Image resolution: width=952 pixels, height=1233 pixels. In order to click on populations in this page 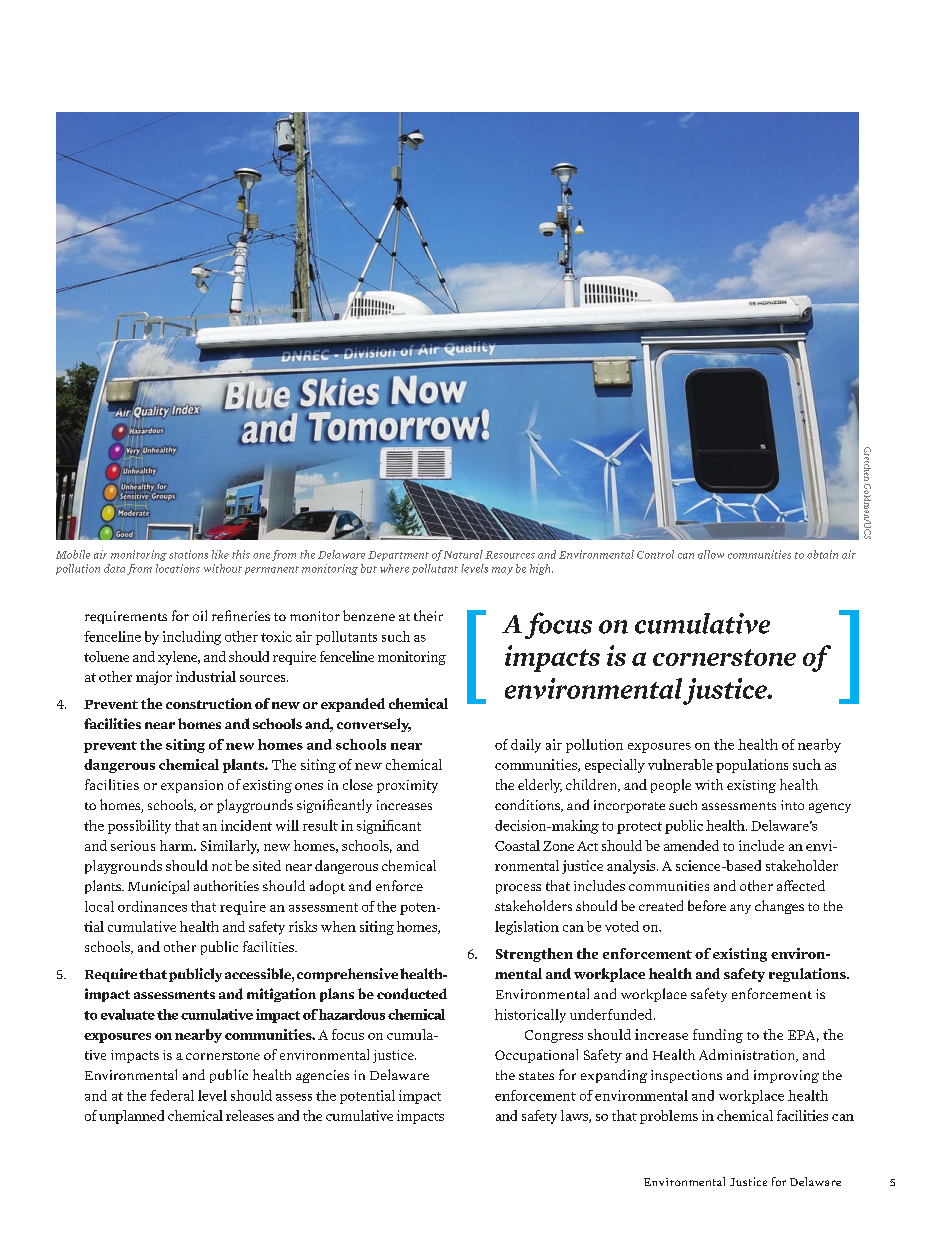, I will do `click(752, 766)`.
